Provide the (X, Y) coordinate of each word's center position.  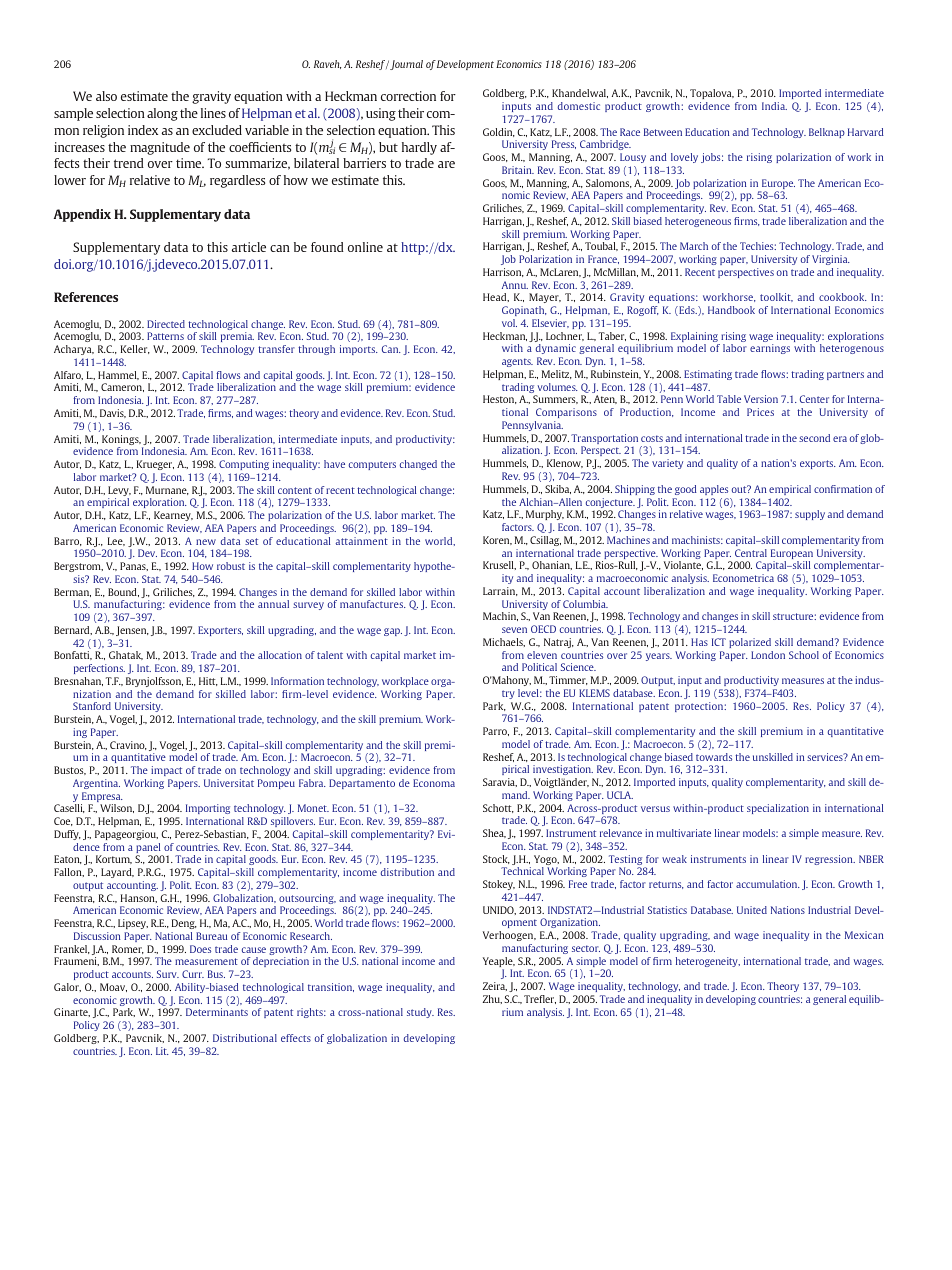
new (206, 542)
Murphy (545, 515)
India (774, 106)
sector (586, 948)
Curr (193, 974)
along (162, 114)
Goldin (499, 132)
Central (751, 553)
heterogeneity (708, 962)
